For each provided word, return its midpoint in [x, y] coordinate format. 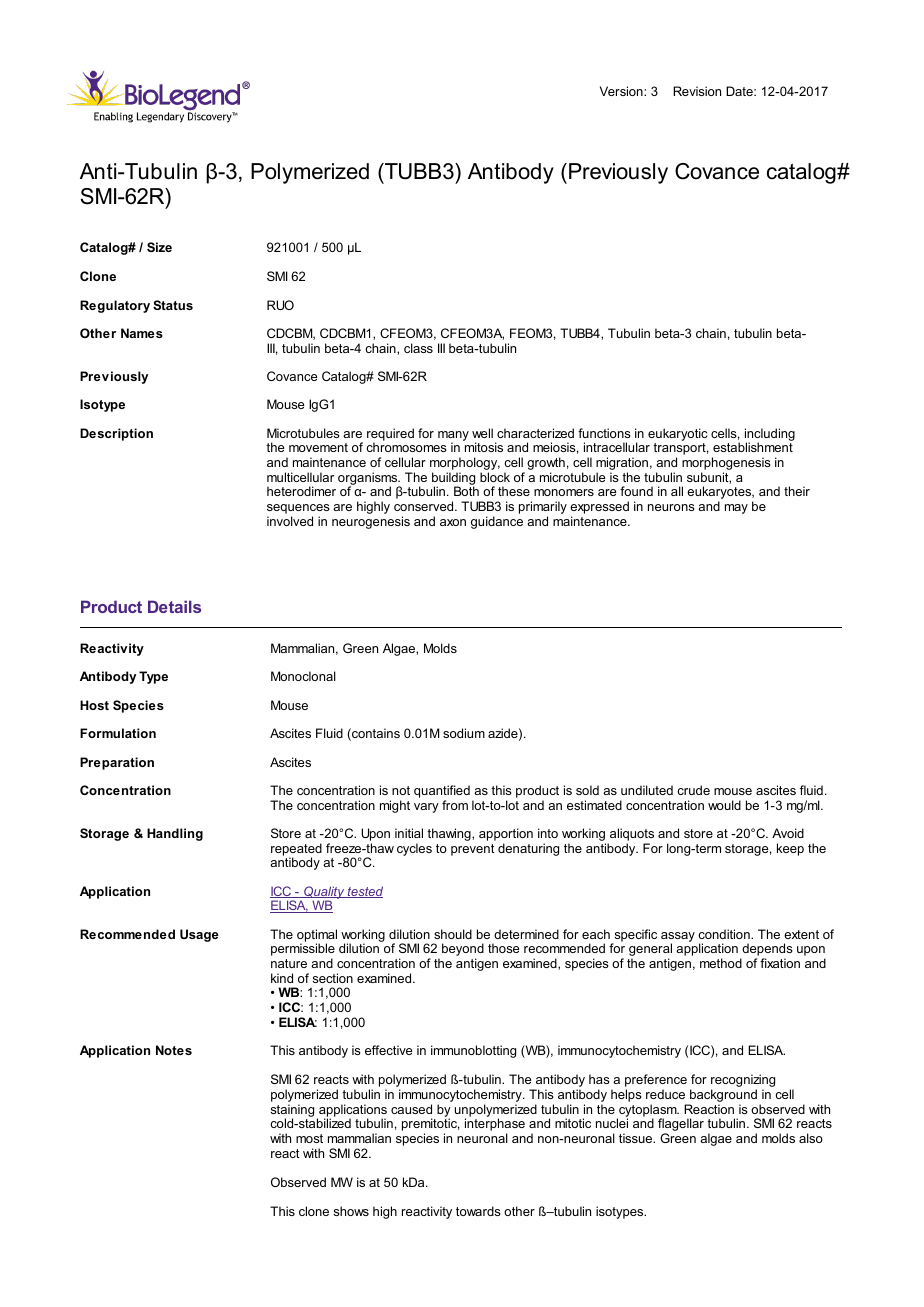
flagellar [681, 1126]
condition [725, 934]
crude [693, 790]
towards [478, 1211]
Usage [199, 935]
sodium [464, 733]
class [418, 348]
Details [174, 606]
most [309, 1138]
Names [142, 333]
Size [159, 247]
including [770, 435]
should [453, 934]
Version [622, 91]
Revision [697, 91]
